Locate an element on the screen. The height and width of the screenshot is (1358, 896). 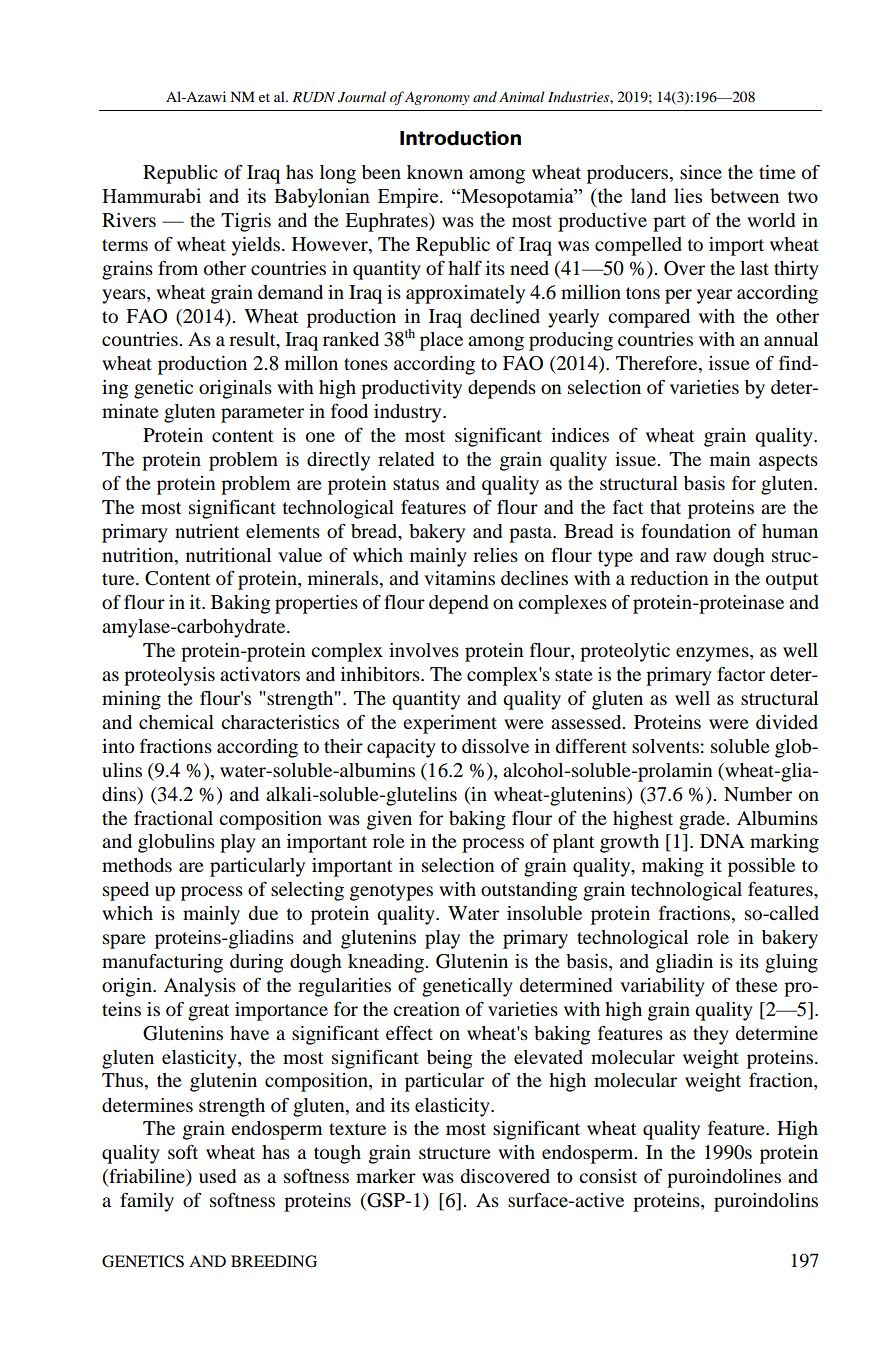
involves is located at coordinates (424, 650).
